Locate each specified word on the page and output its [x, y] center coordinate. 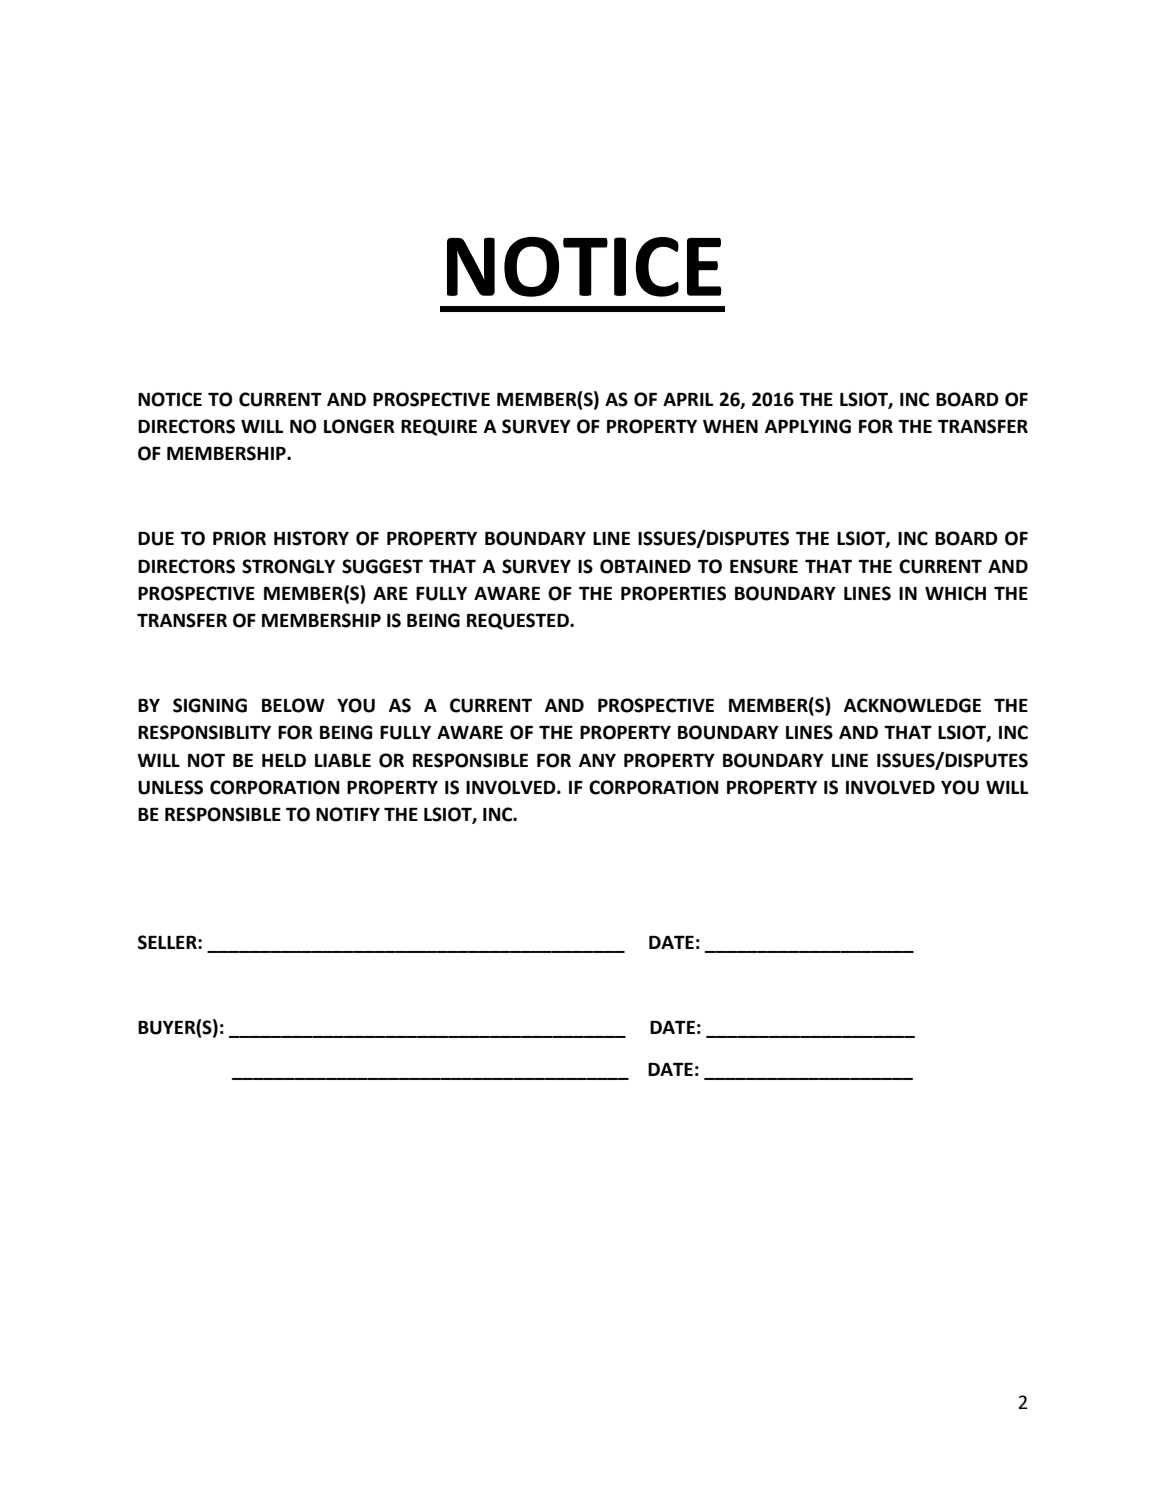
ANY [597, 760]
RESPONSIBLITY [204, 732]
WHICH [955, 593]
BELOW [293, 705]
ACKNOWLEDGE [912, 705]
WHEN [730, 426]
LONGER [359, 426]
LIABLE [343, 760]
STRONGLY [288, 566]
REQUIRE [439, 427]
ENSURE [764, 566]
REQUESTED [519, 621]
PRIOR [239, 538]
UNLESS [170, 787]
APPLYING [808, 426]
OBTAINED [645, 566]
